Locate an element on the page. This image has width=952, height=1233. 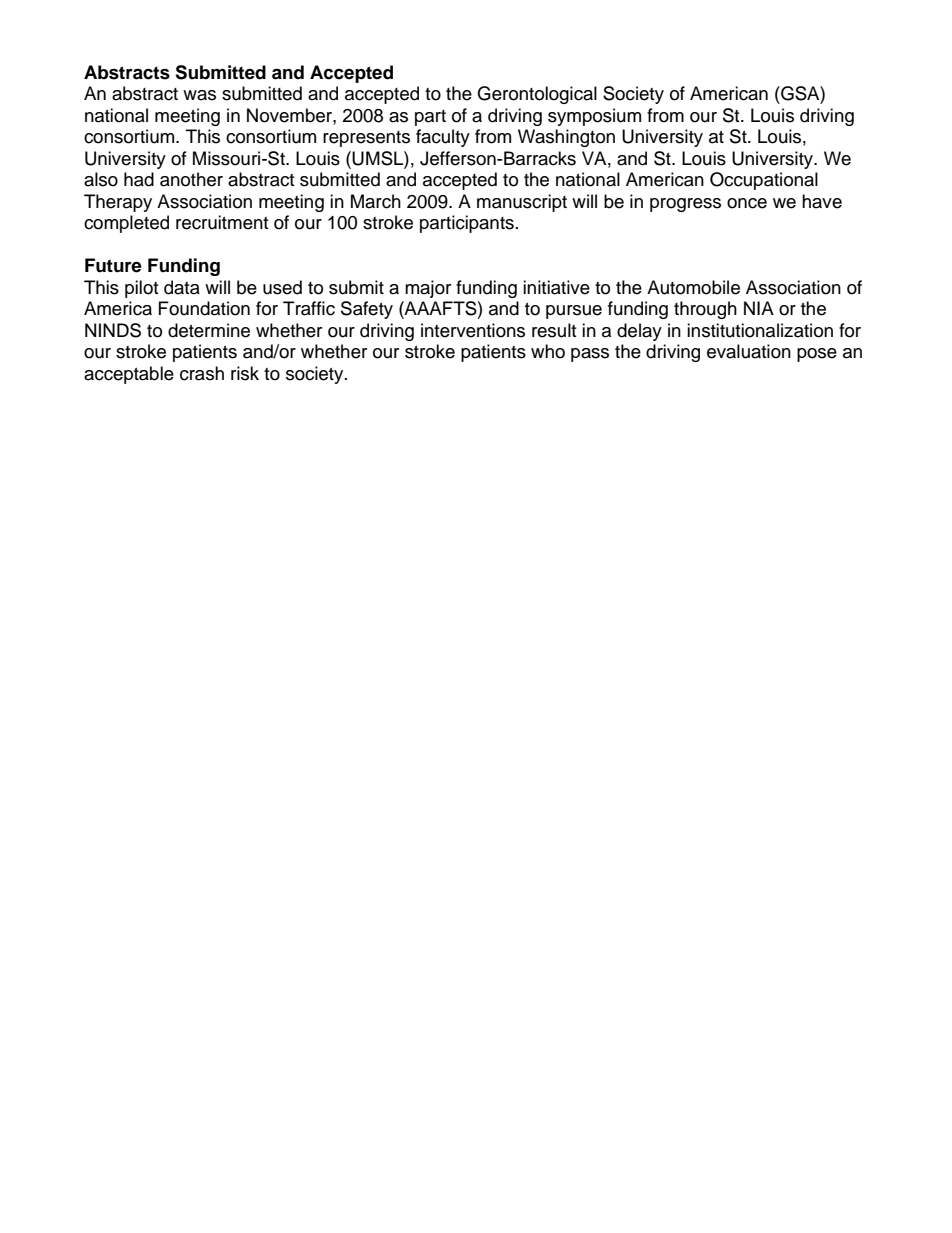
major is located at coordinates (428, 289).
